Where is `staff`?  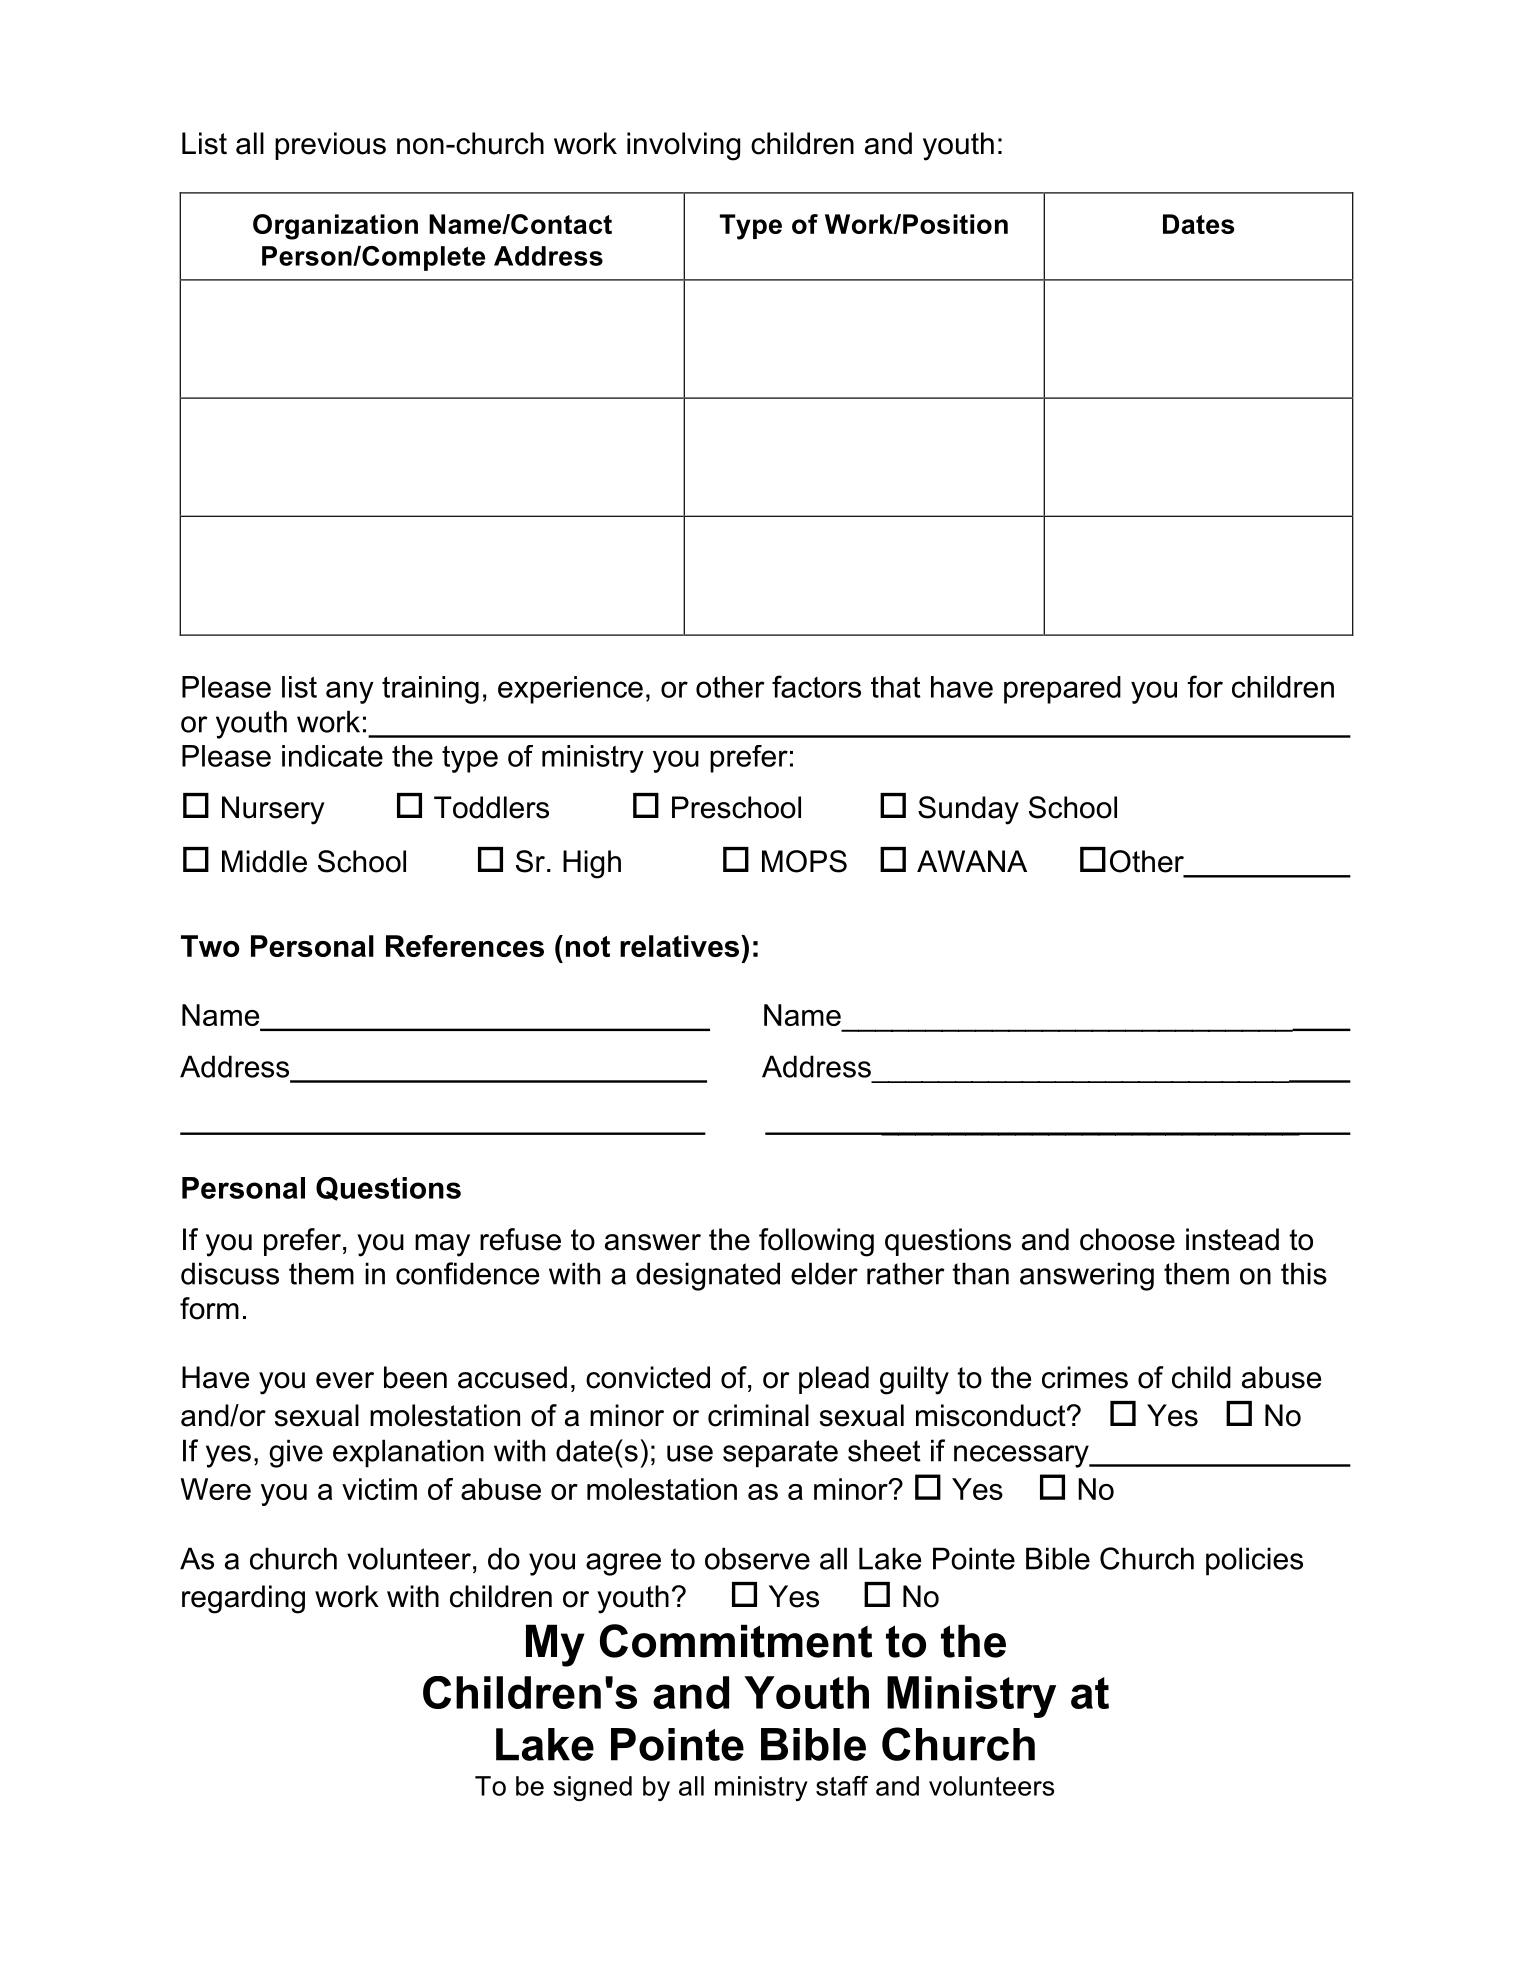
staff is located at coordinates (842, 1786).
